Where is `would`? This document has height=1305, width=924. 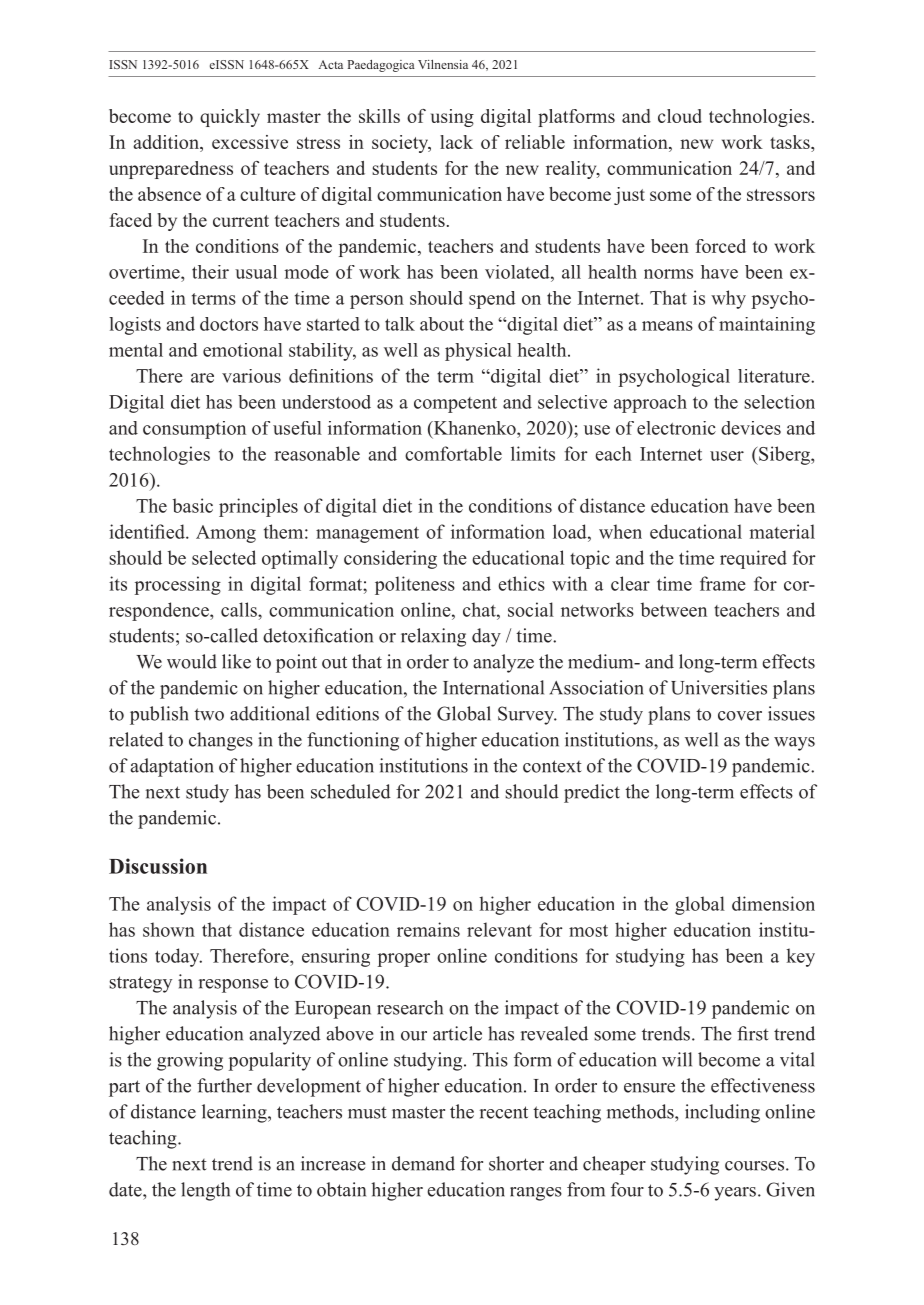 would is located at coordinates (192, 661).
